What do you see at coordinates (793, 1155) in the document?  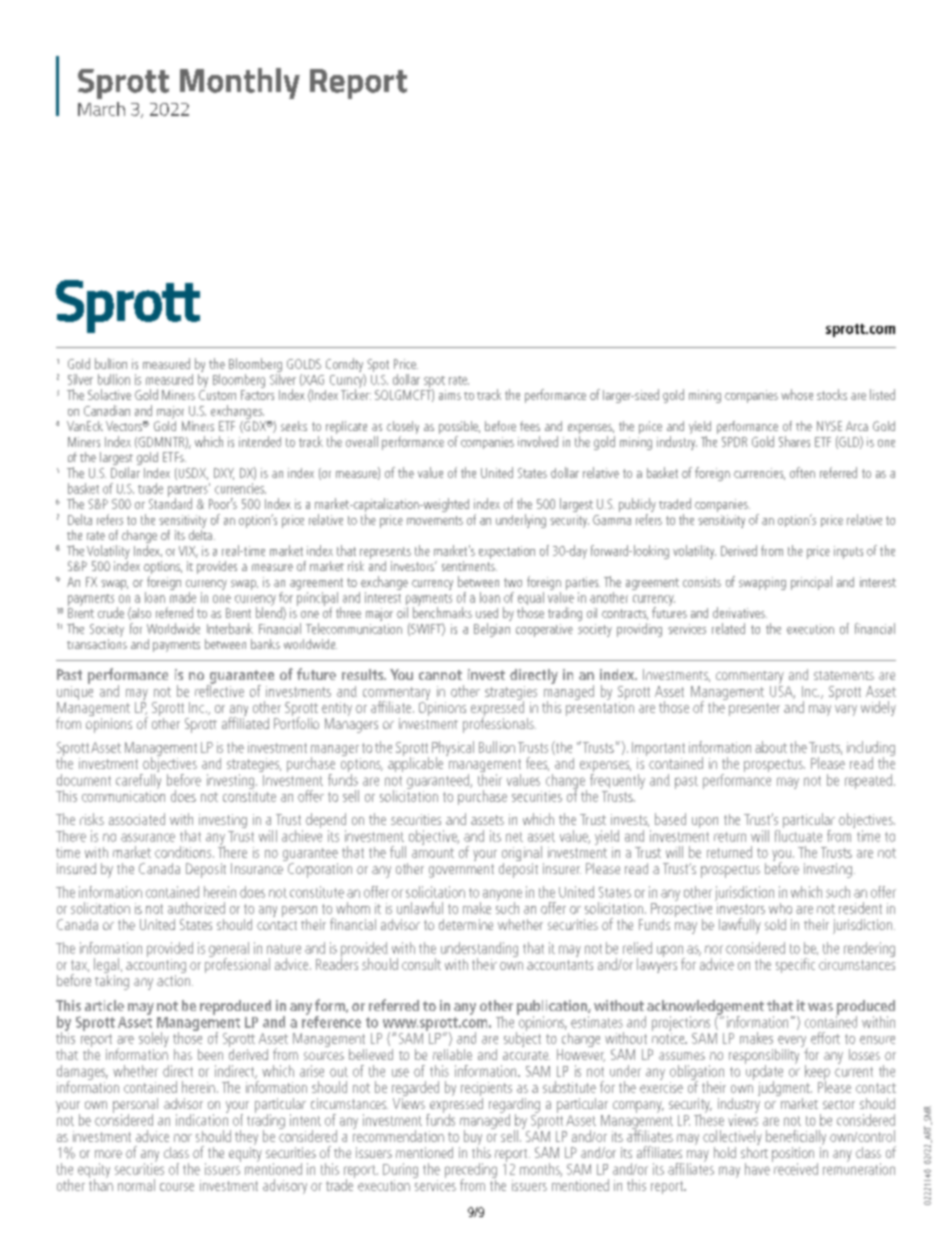 I see `position` at bounding box center [793, 1155].
